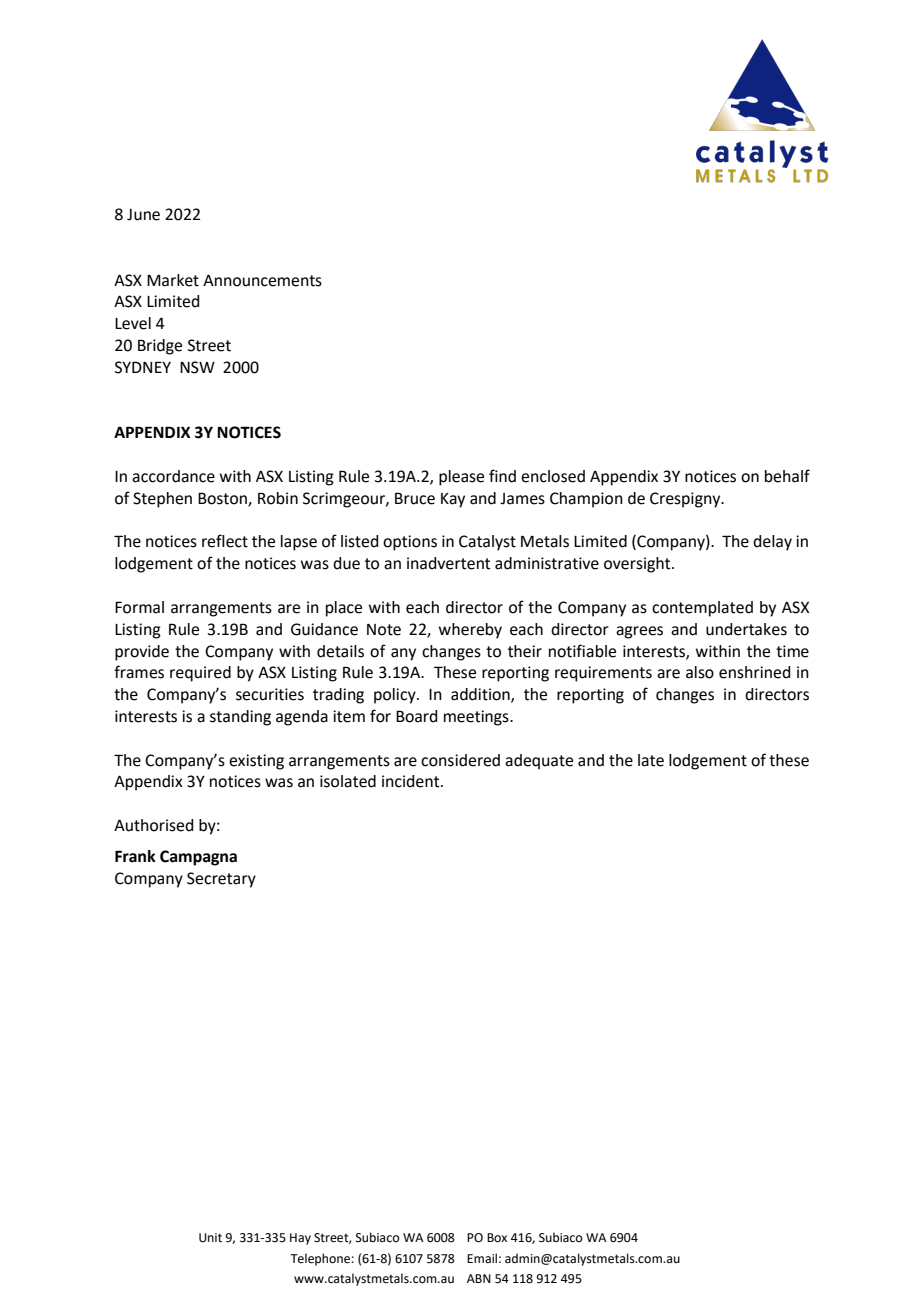  Describe the element at coordinates (262, 281) in the document. I see `Announcements` at that location.
